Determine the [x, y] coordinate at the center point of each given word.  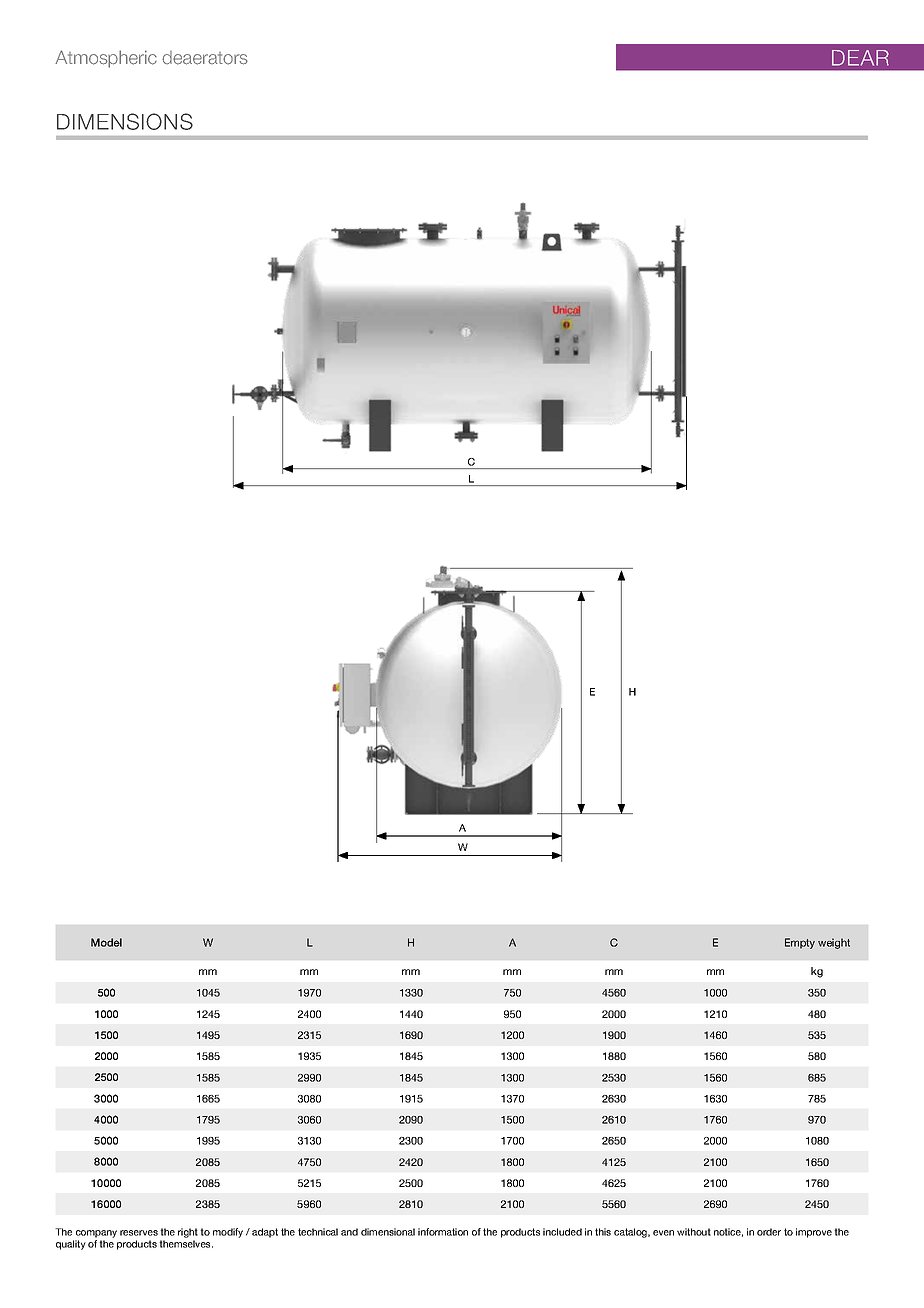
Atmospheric [106, 59]
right [188, 1233]
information [443, 1232]
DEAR [860, 58]
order [769, 1232]
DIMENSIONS [125, 121]
